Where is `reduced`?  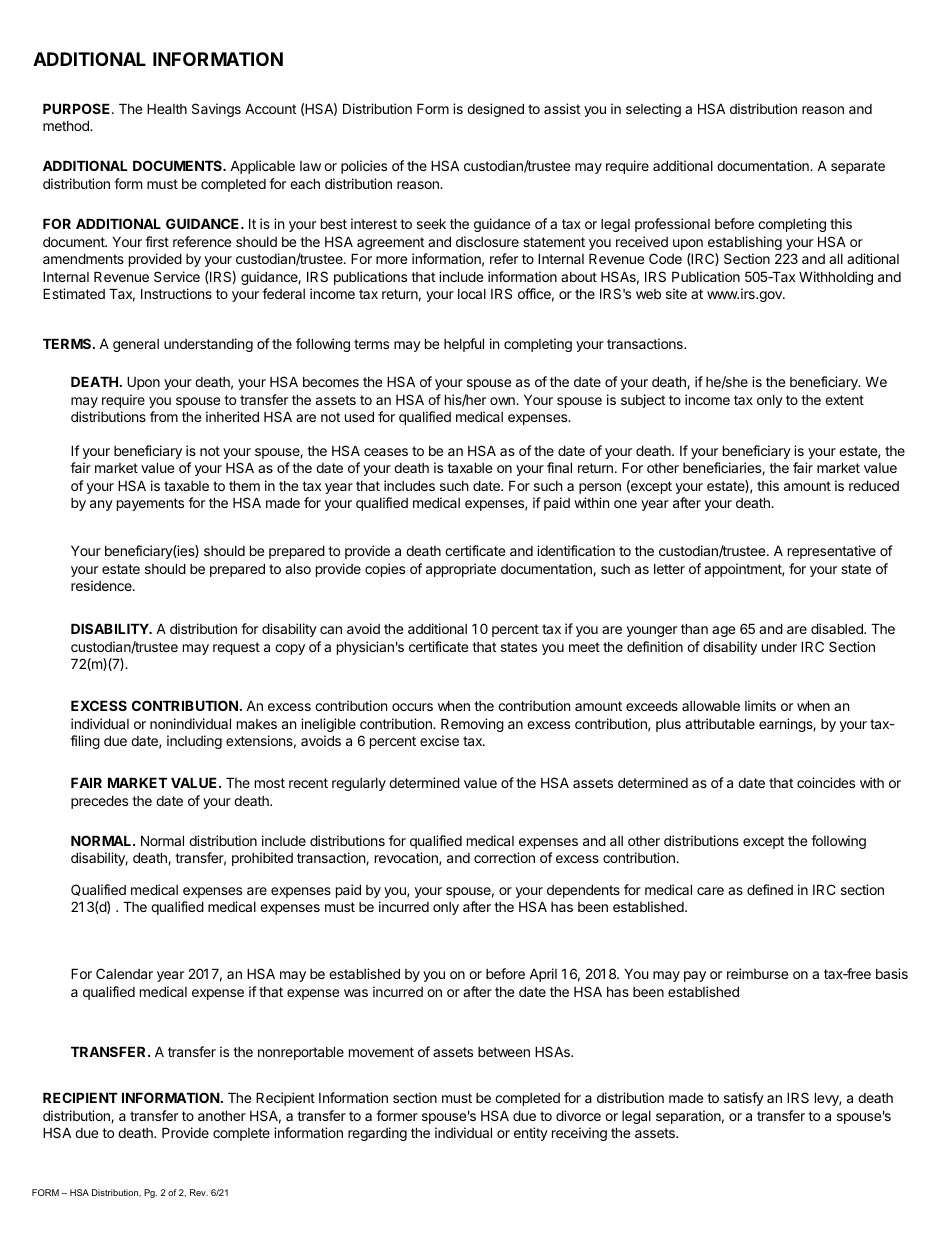 reduced is located at coordinates (874, 485).
